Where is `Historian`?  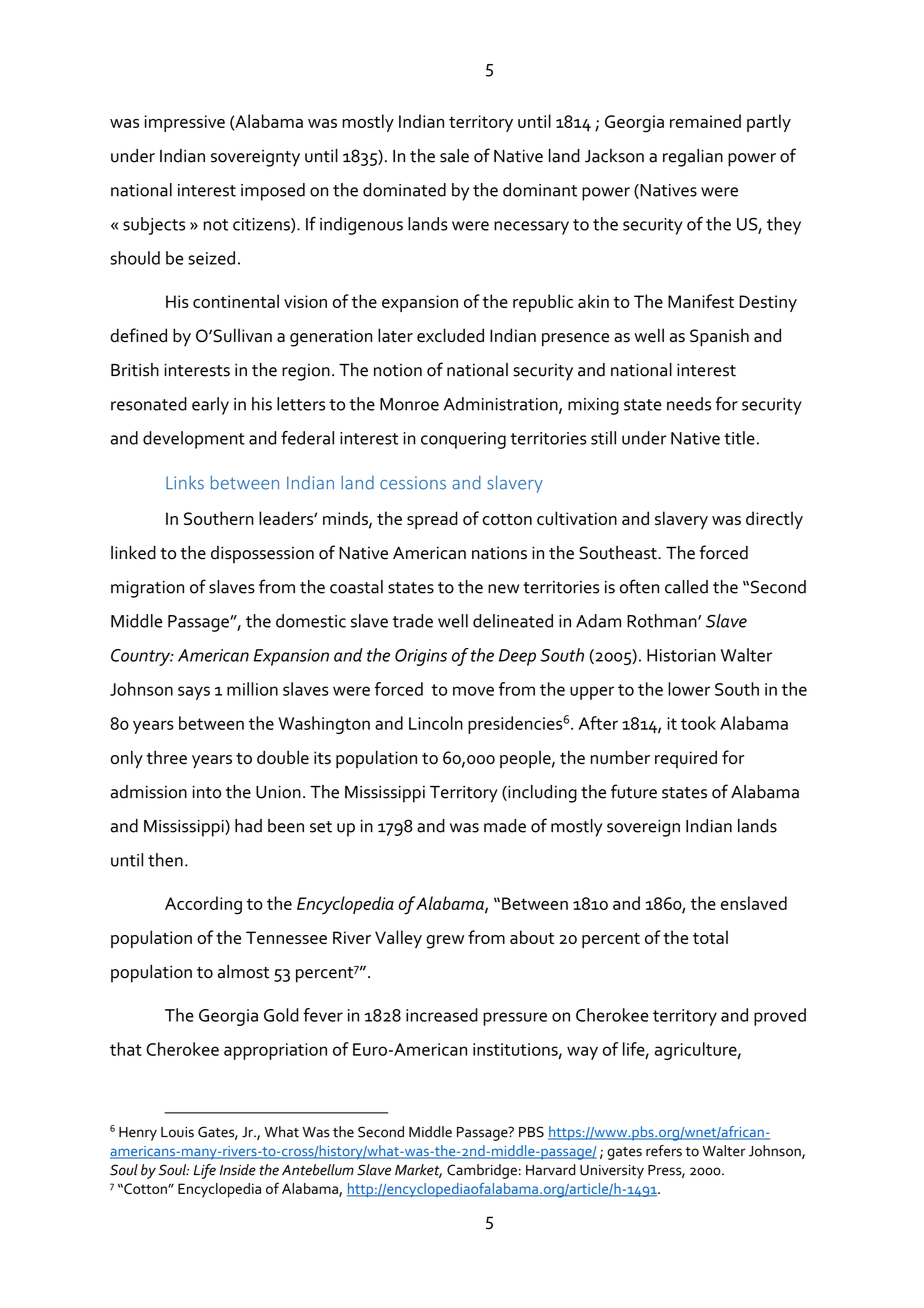 Historian is located at coordinates (681, 655).
